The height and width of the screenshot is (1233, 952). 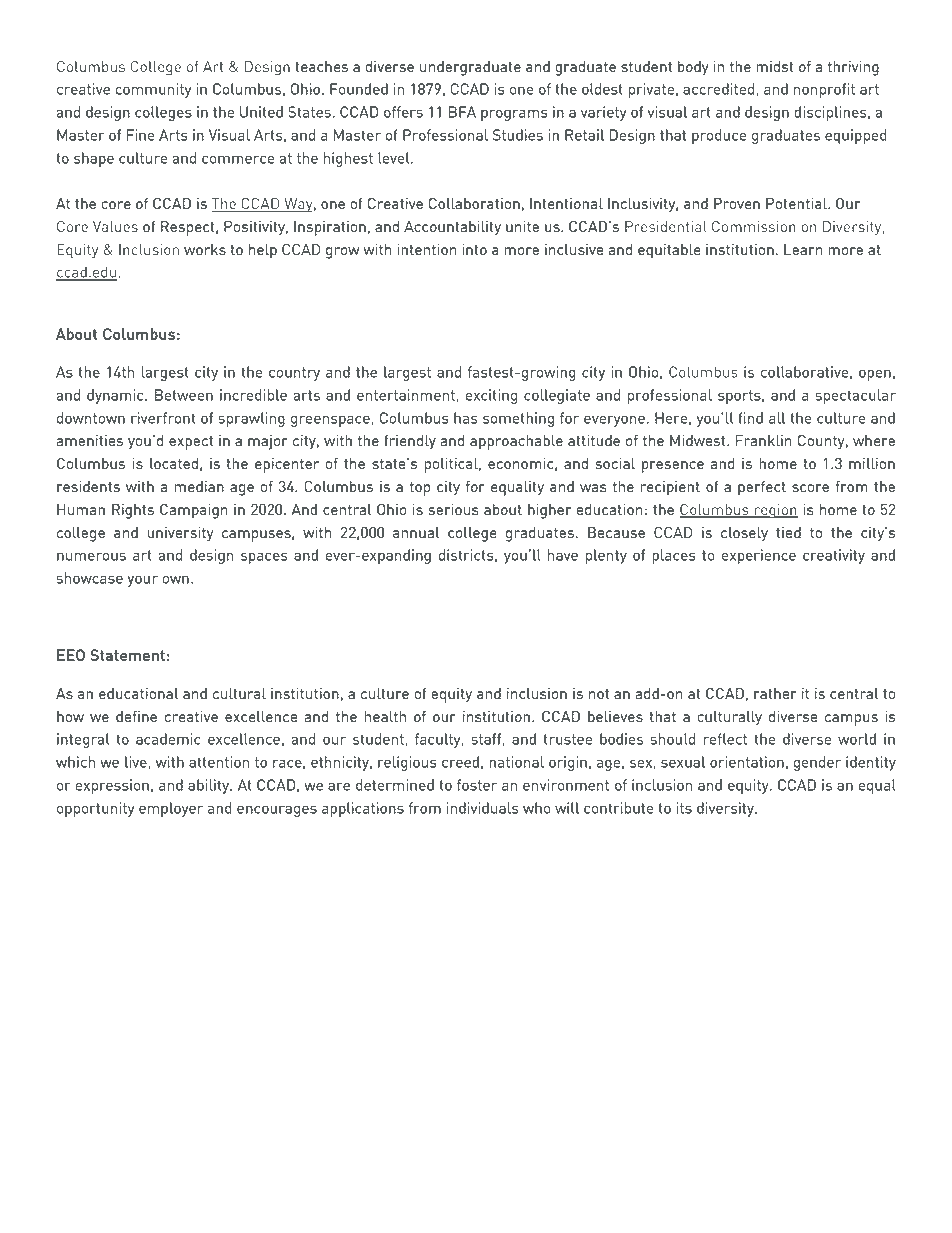 What do you see at coordinates (142, 581) in the screenshot?
I see `your` at bounding box center [142, 581].
